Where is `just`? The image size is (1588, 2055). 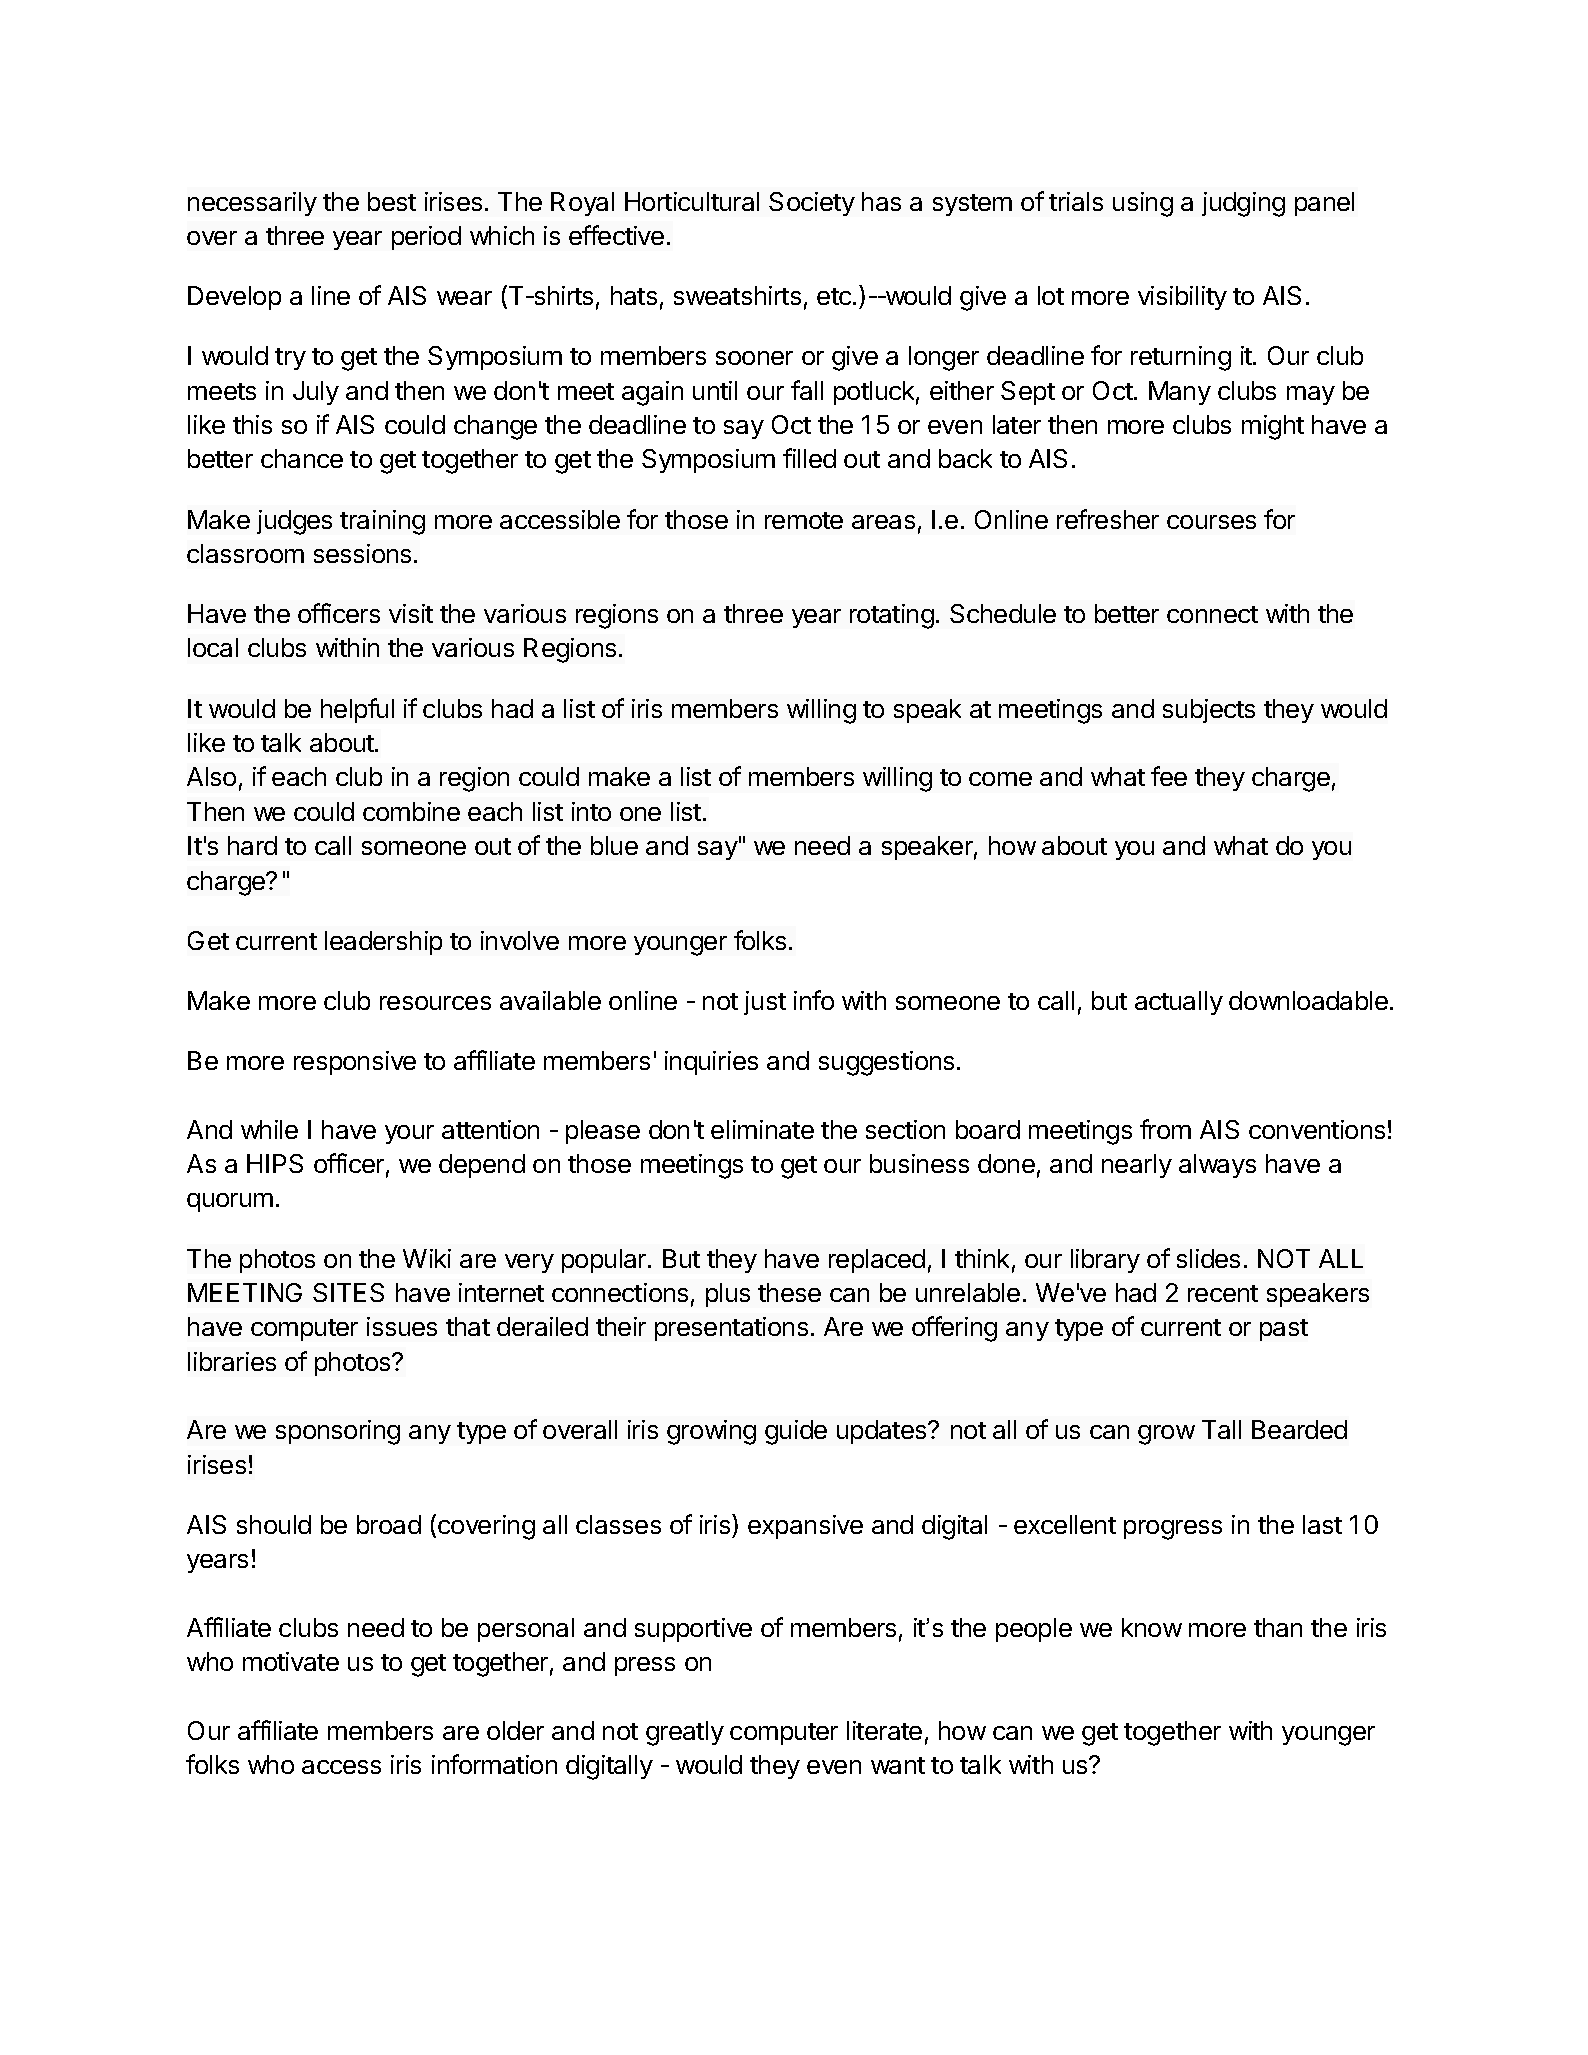
just is located at coordinates (765, 1003).
